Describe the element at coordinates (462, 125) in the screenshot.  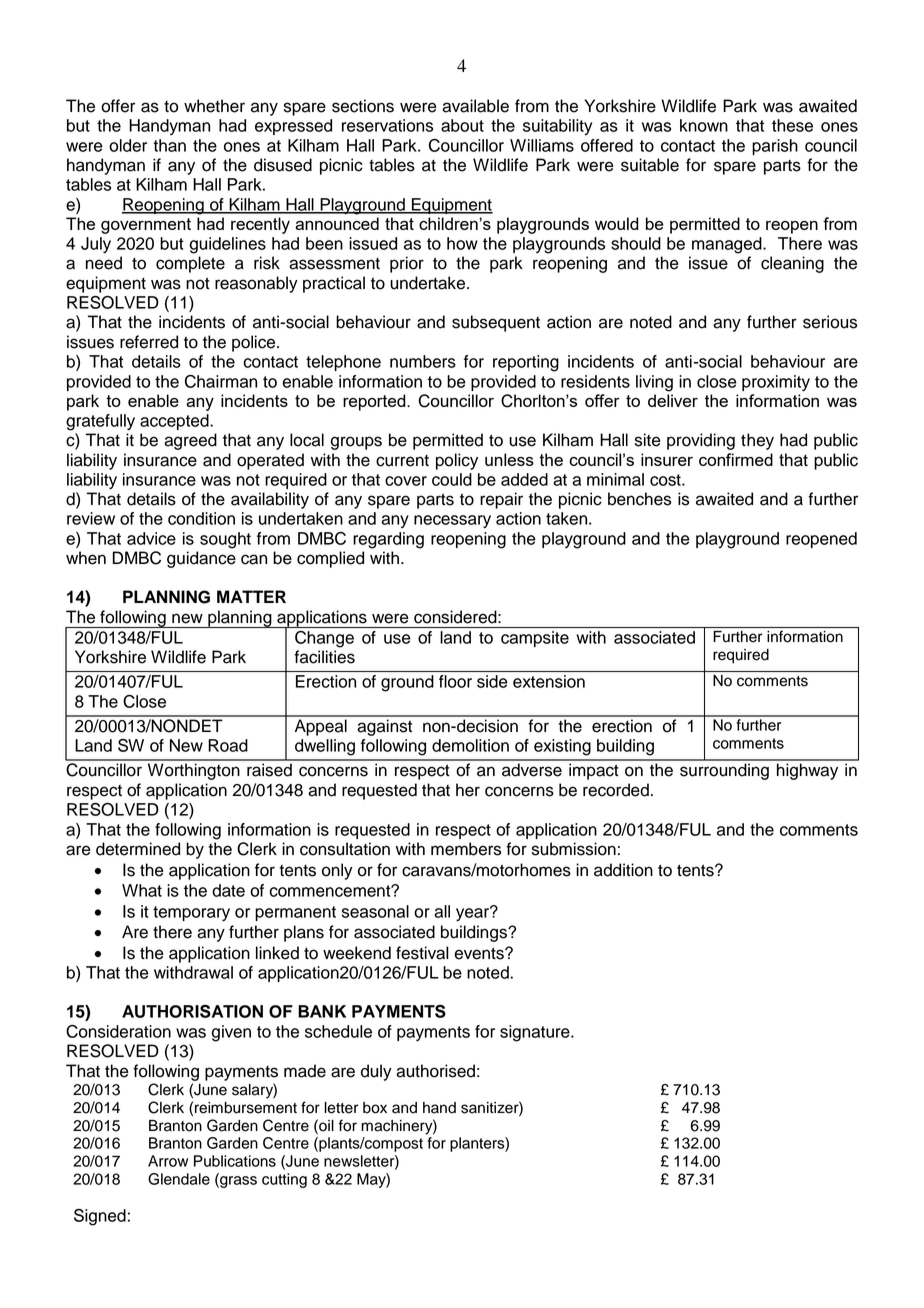
I see `about` at that location.
